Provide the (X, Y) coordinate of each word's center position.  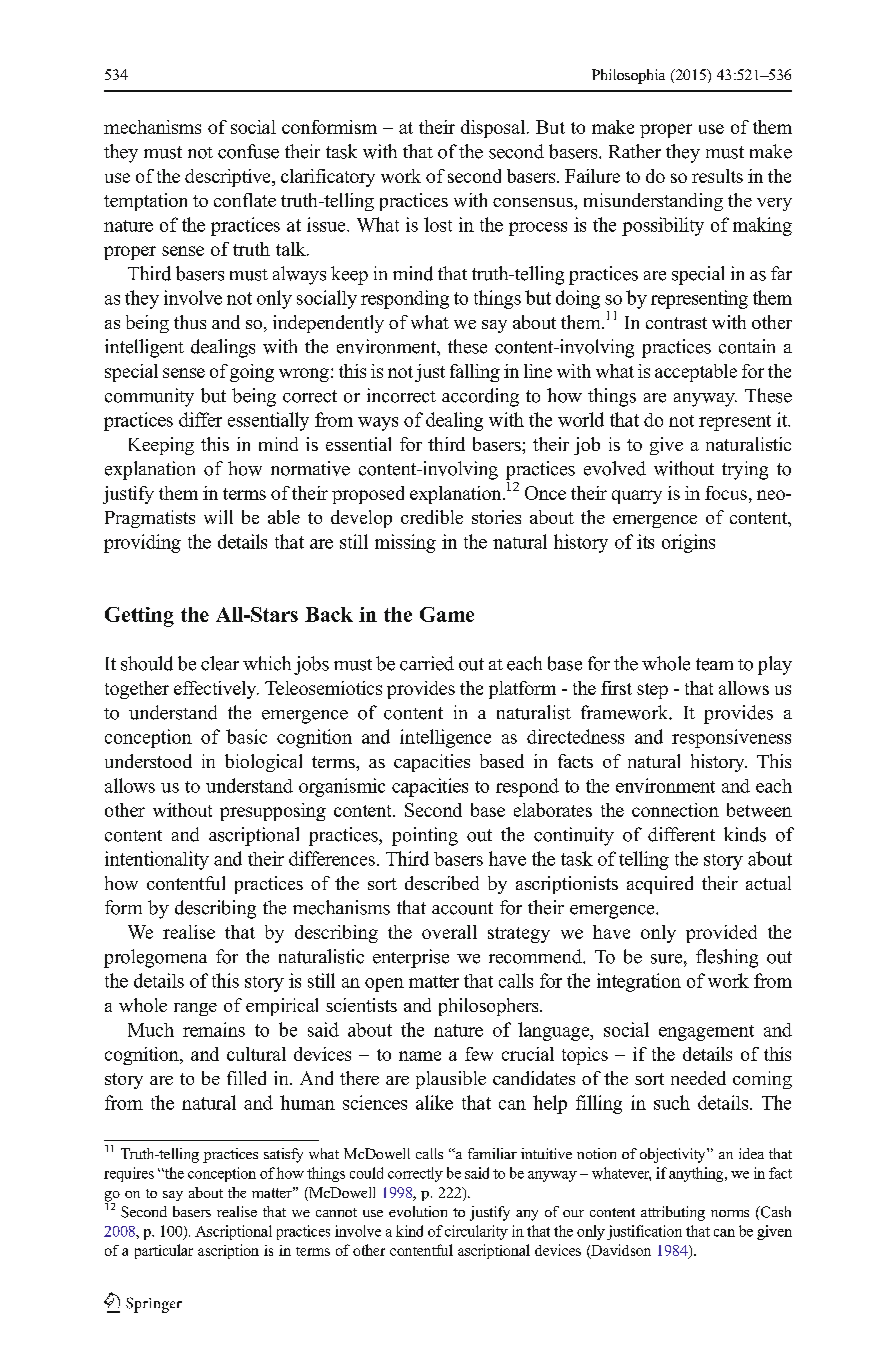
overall (449, 932)
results (717, 176)
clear (220, 663)
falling (475, 373)
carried (427, 663)
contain (747, 346)
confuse (248, 151)
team (714, 664)
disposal (493, 129)
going (252, 373)
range (195, 1009)
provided (721, 934)
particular (164, 1251)
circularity (476, 1232)
